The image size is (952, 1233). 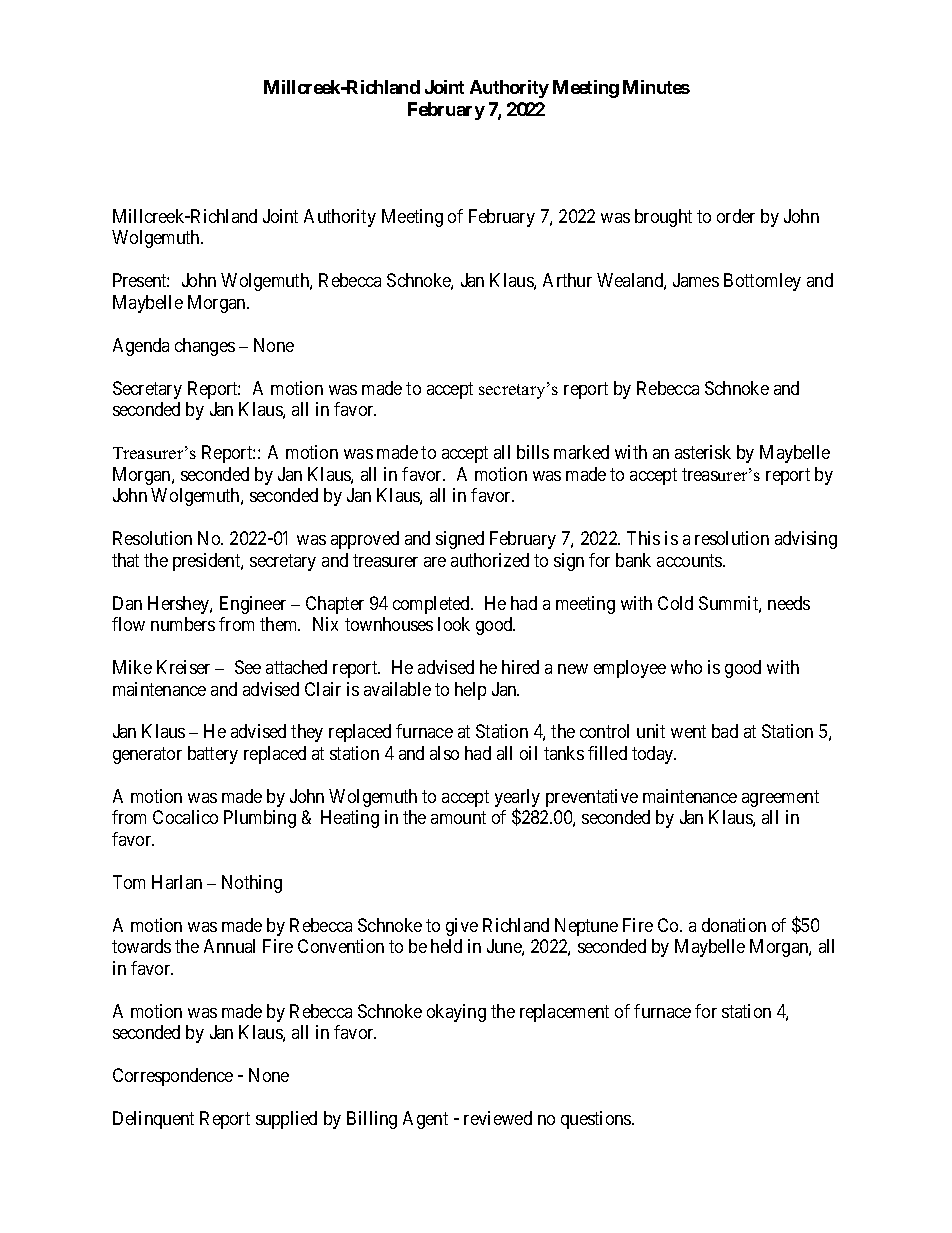 I want to click on Agenda, so click(x=141, y=347).
